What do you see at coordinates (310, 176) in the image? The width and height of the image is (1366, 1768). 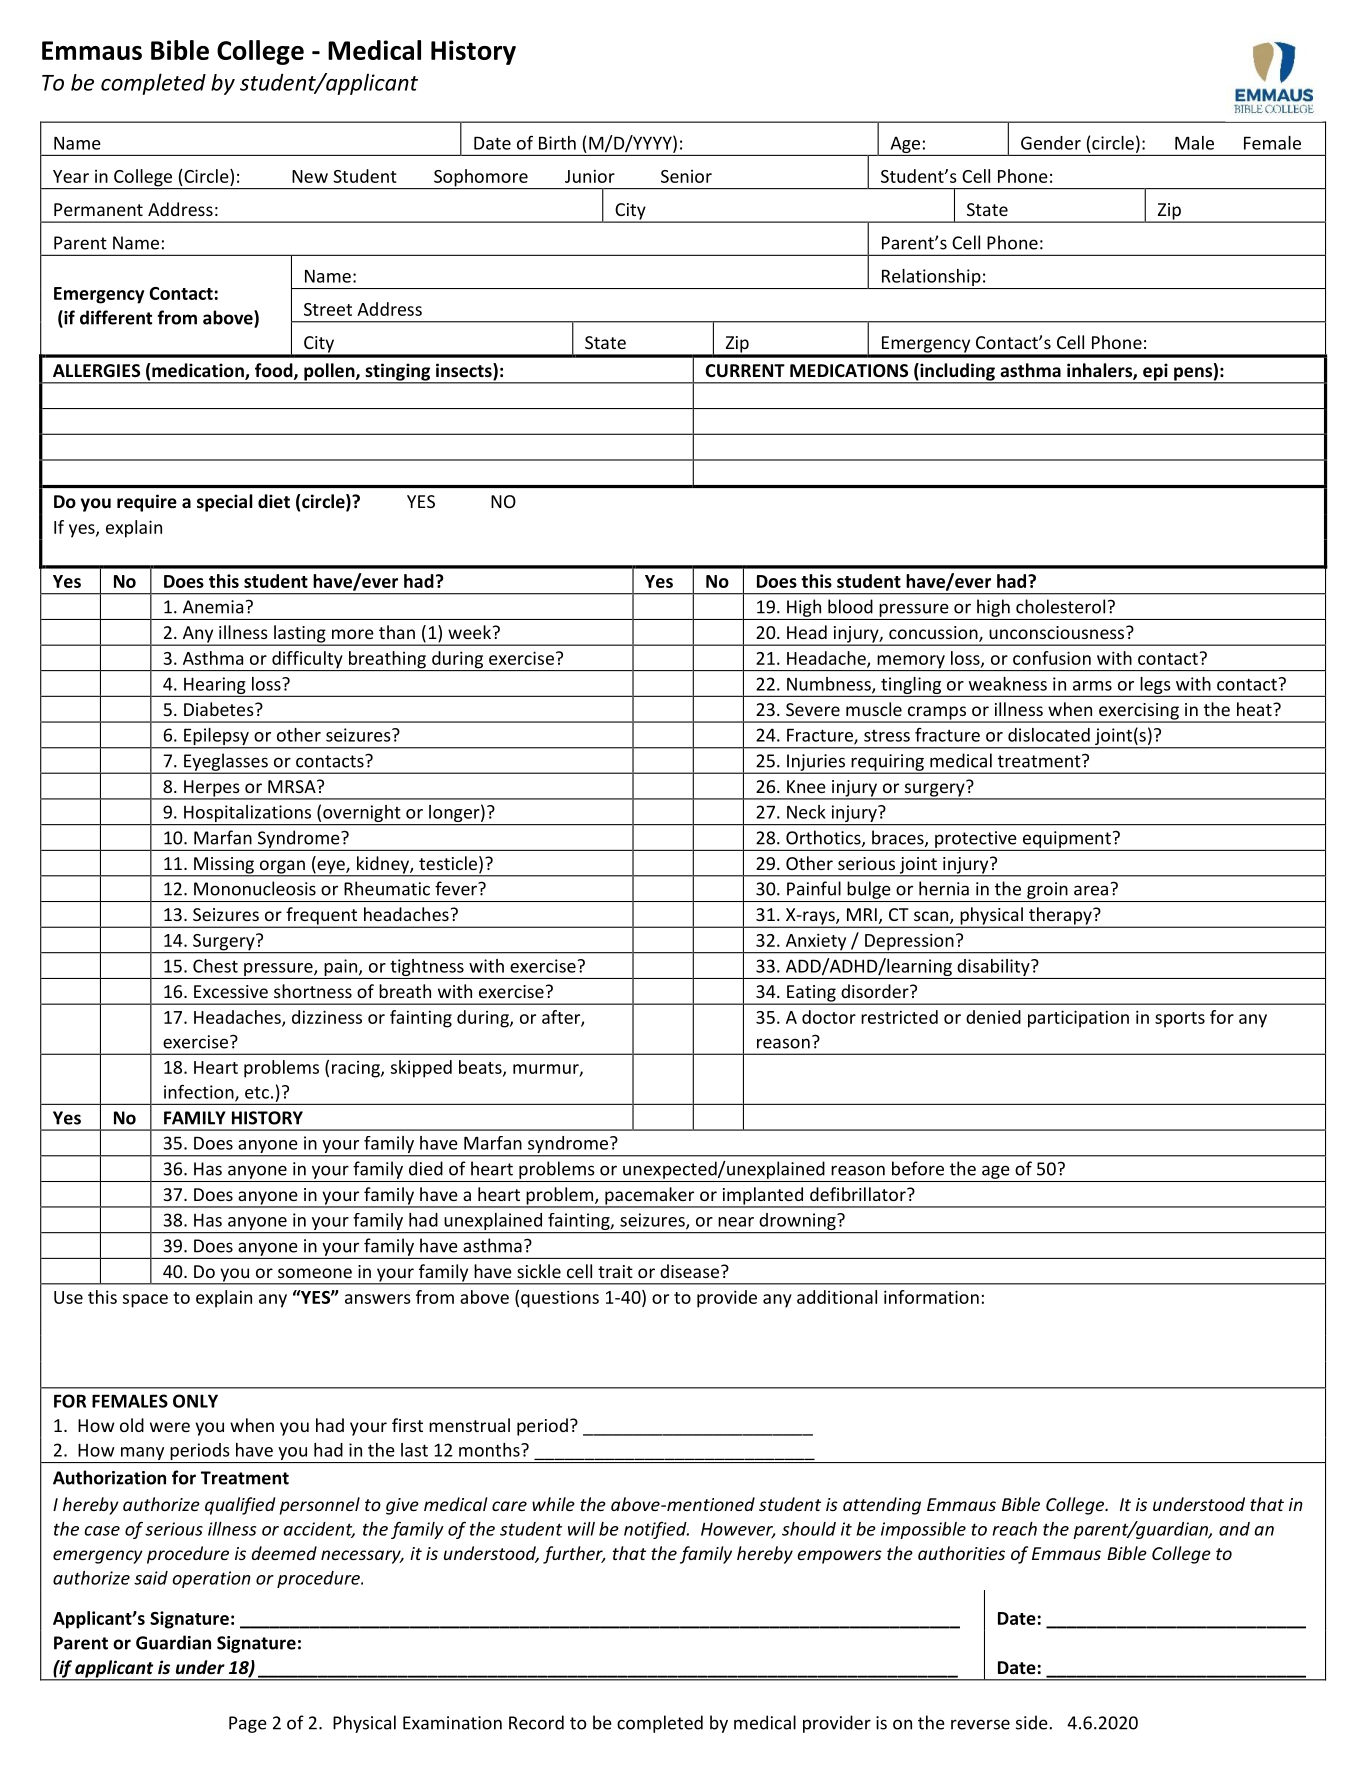 I see `New` at bounding box center [310, 176].
